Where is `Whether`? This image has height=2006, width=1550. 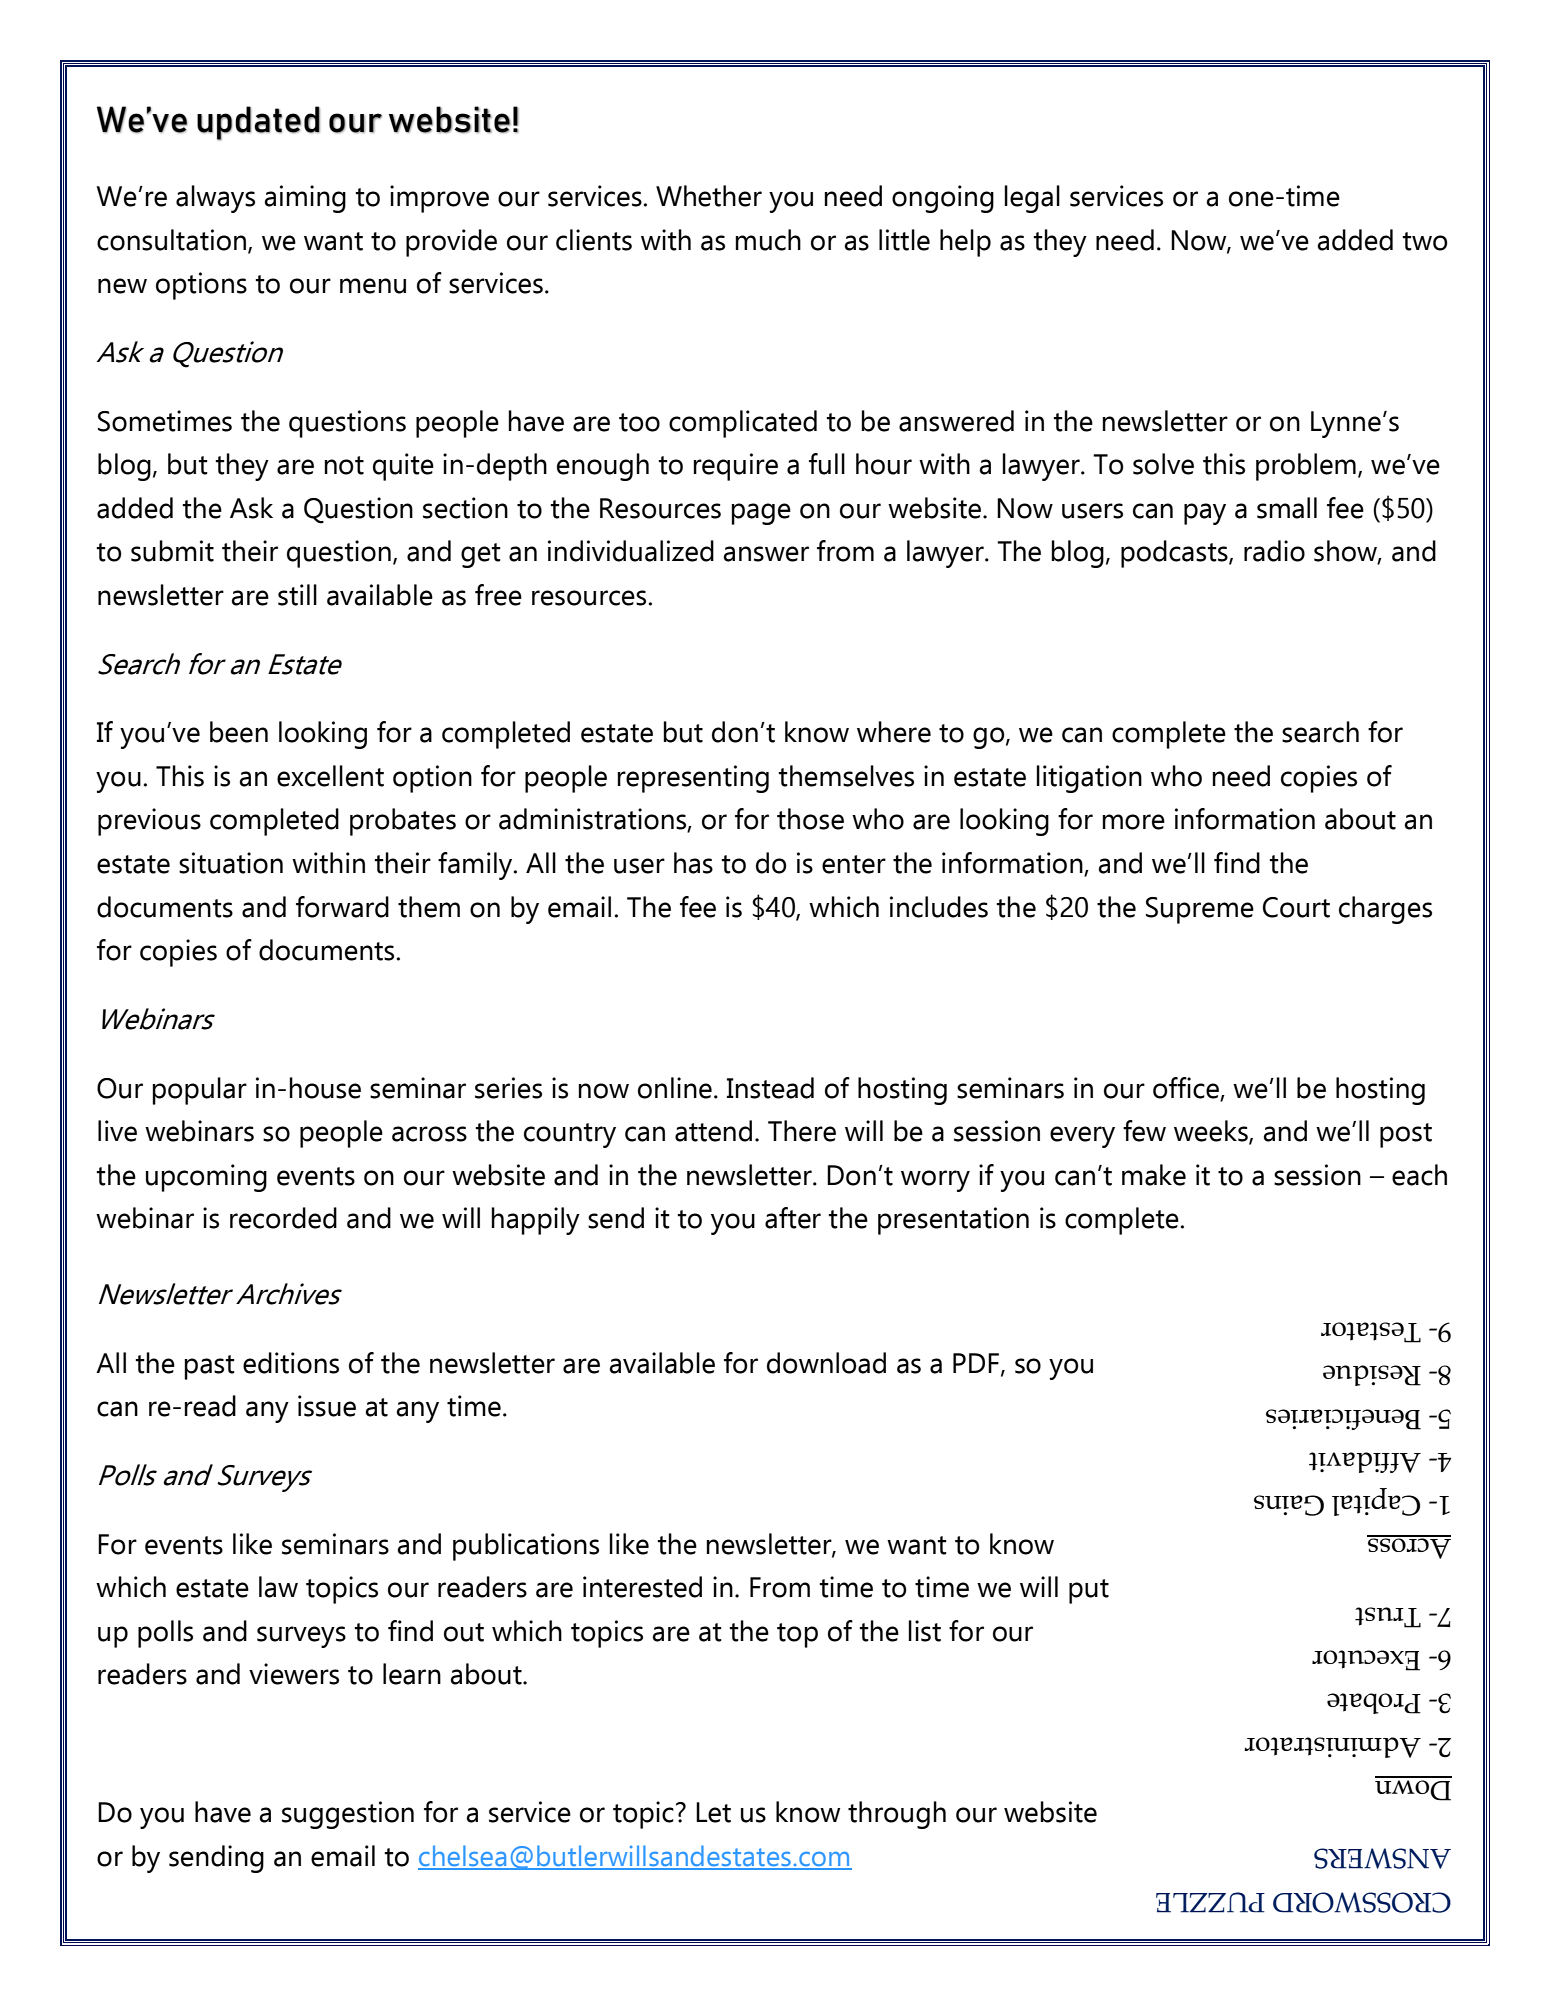 Whether is located at coordinates (709, 196).
